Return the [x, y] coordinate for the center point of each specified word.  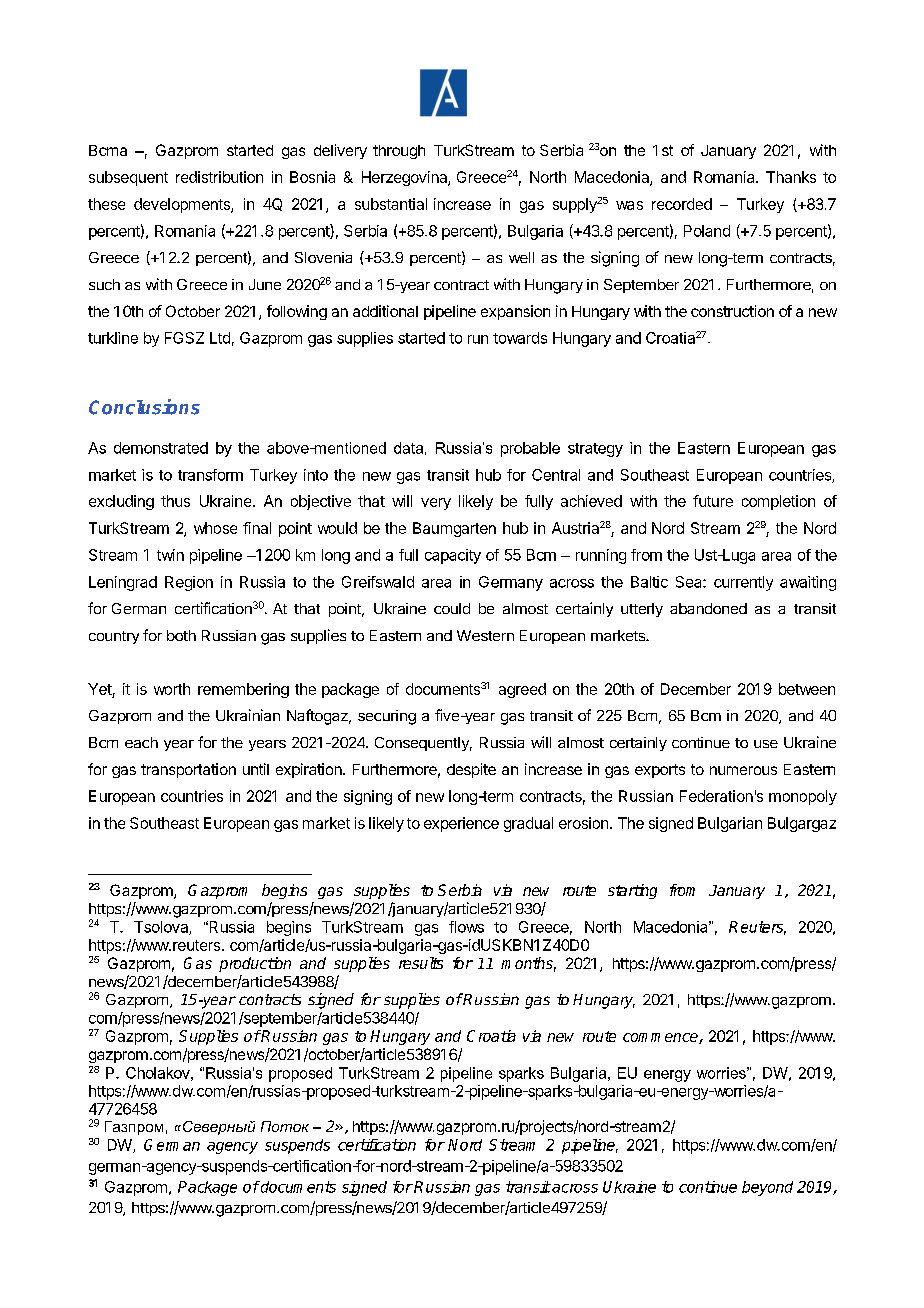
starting [632, 891]
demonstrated [161, 448]
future [713, 501]
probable [530, 449]
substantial [391, 204]
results [421, 963]
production [255, 964]
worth [172, 689]
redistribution [219, 177]
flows [466, 927]
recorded [682, 204]
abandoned [708, 608]
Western [485, 635]
